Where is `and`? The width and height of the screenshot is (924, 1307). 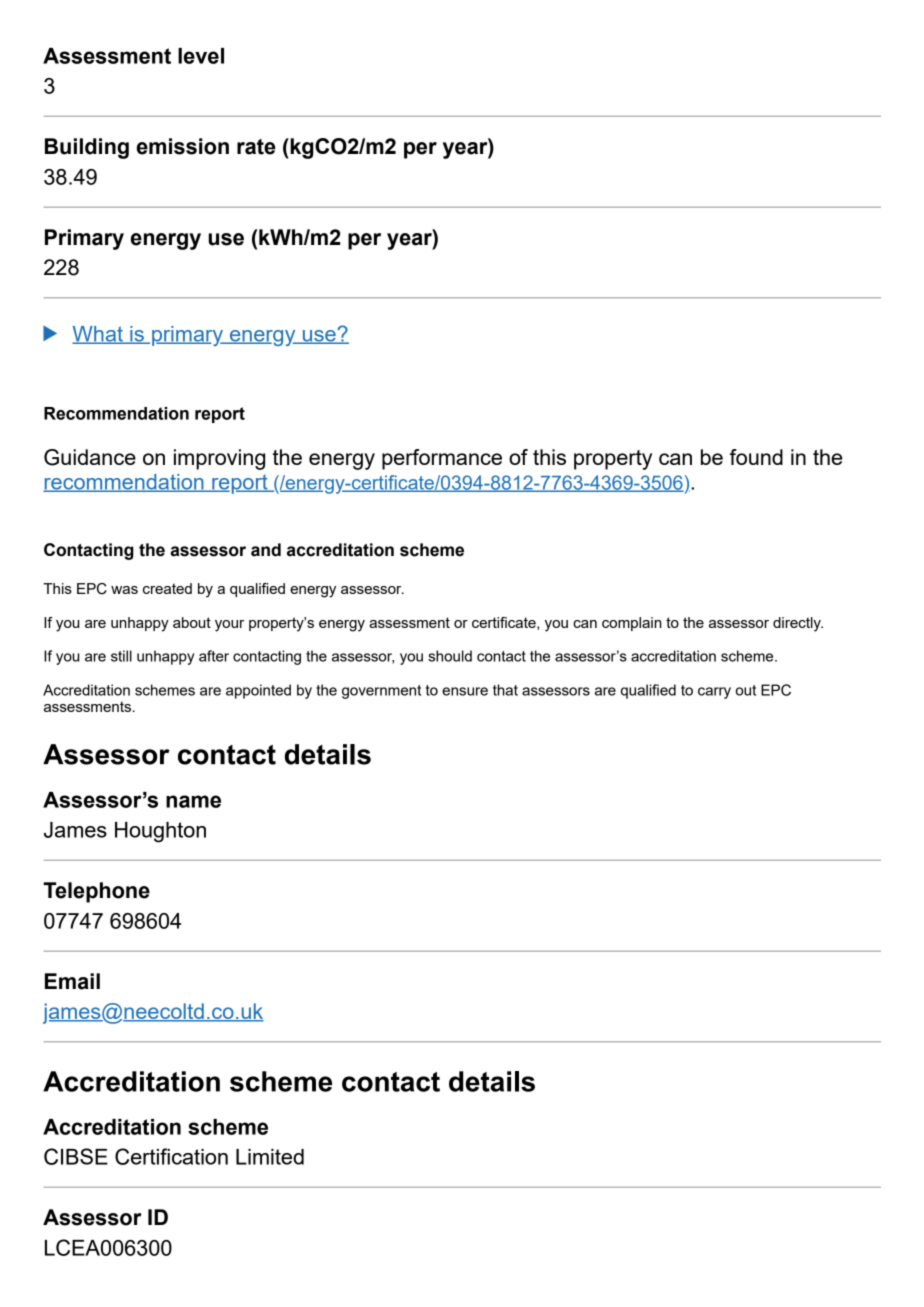
and is located at coordinates (266, 550).
